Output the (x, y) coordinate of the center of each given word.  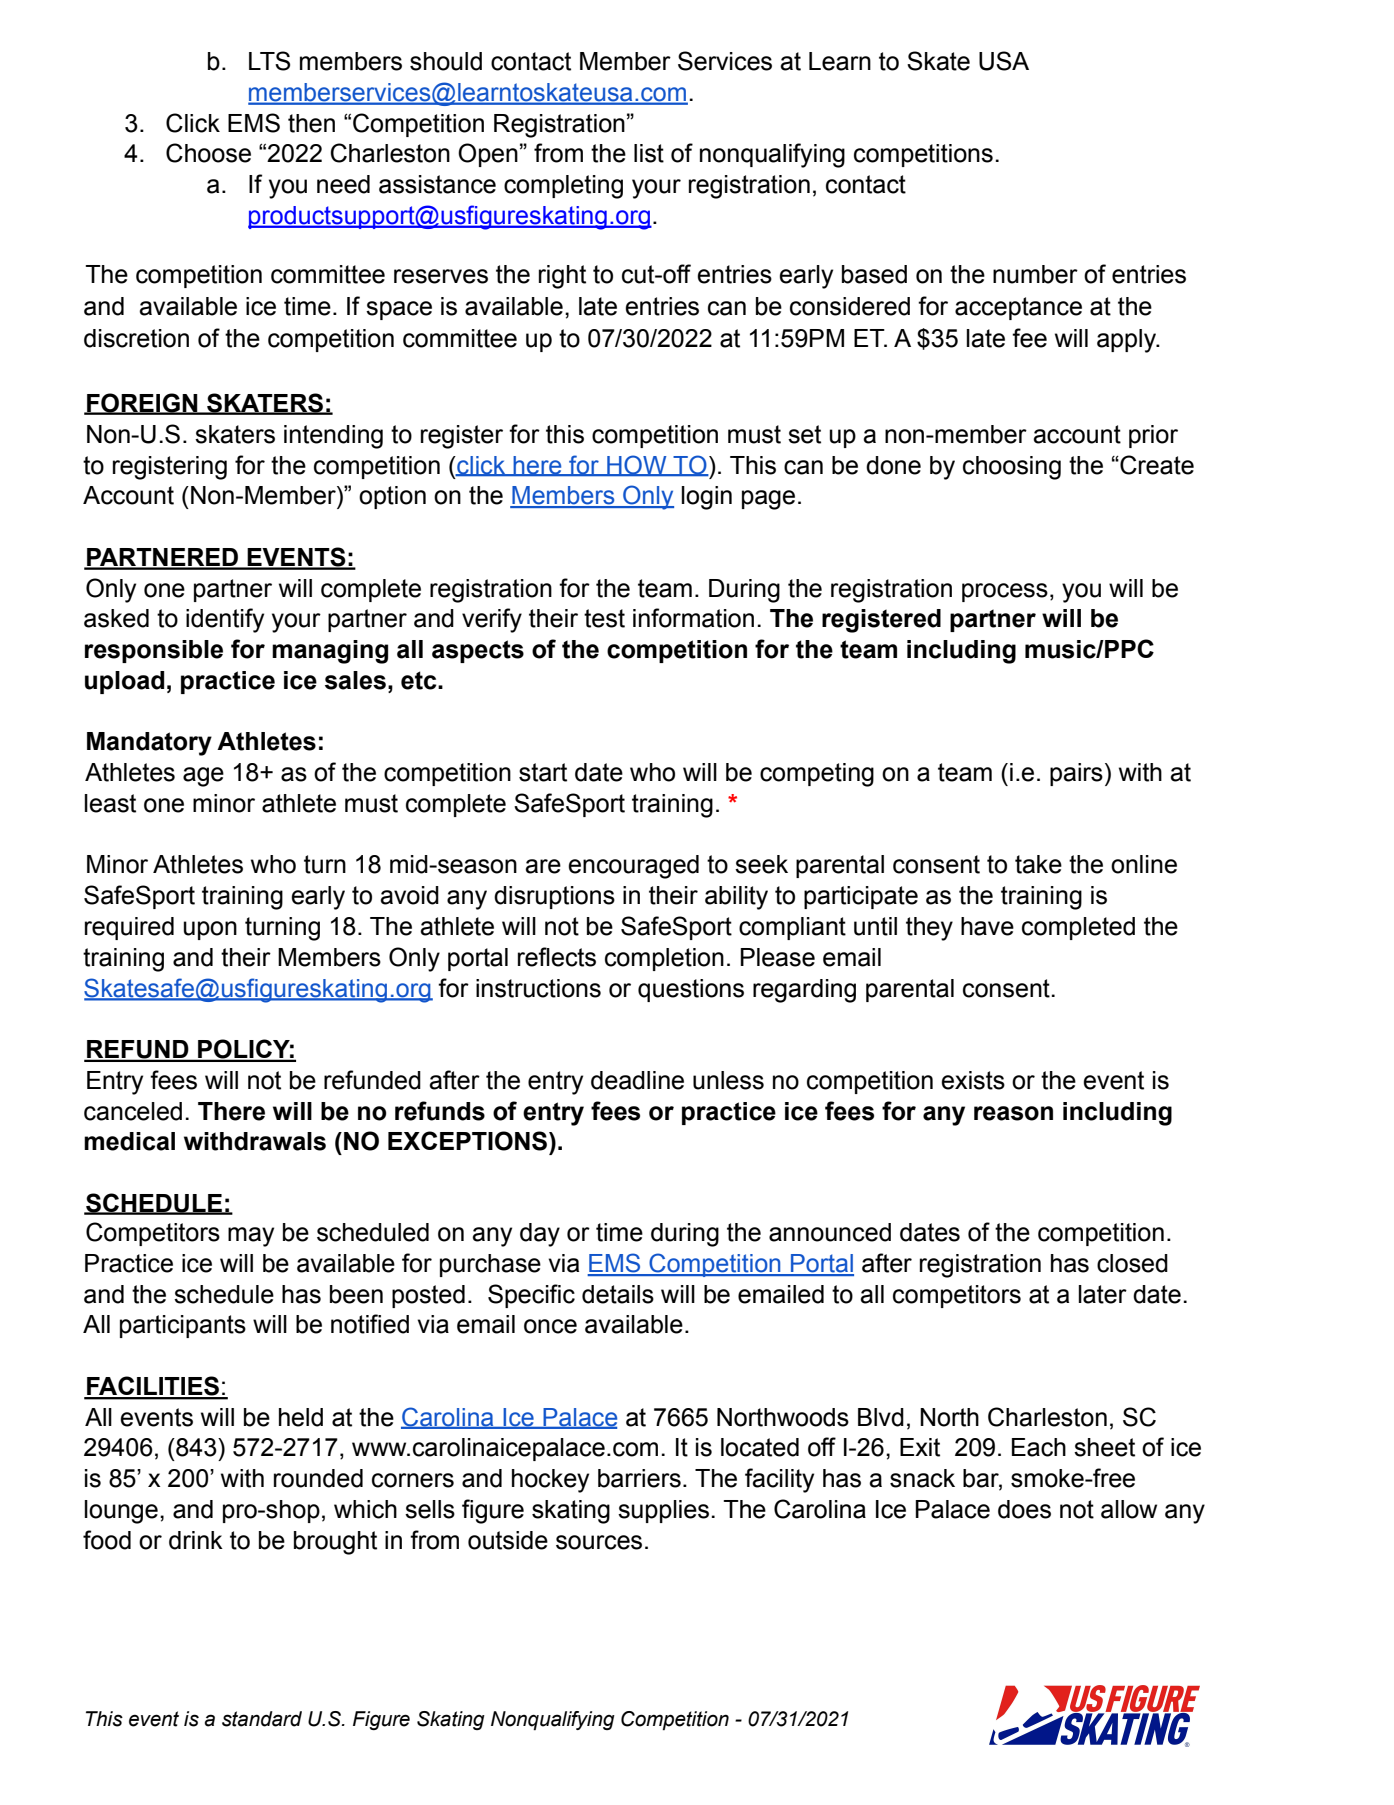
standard (262, 1719)
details (618, 1294)
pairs (1076, 774)
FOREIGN (142, 404)
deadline (637, 1080)
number (1035, 274)
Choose (208, 153)
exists (973, 1080)
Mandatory (149, 744)
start (543, 772)
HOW (637, 465)
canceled (133, 1111)
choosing (1012, 468)
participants (183, 1326)
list (649, 153)
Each (1039, 1447)
